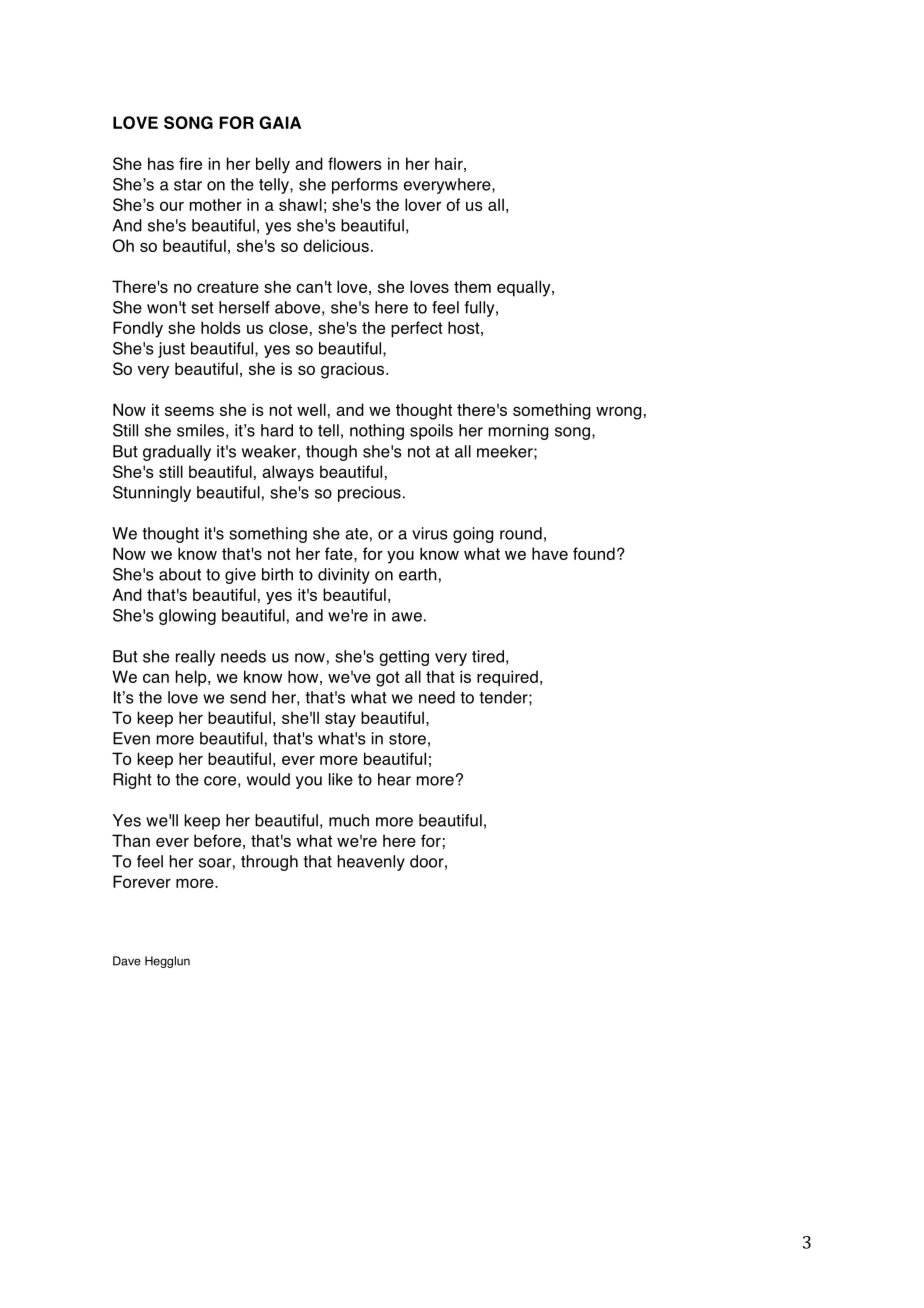  Describe the element at coordinates (132, 781) in the page. I see `Right` at that location.
